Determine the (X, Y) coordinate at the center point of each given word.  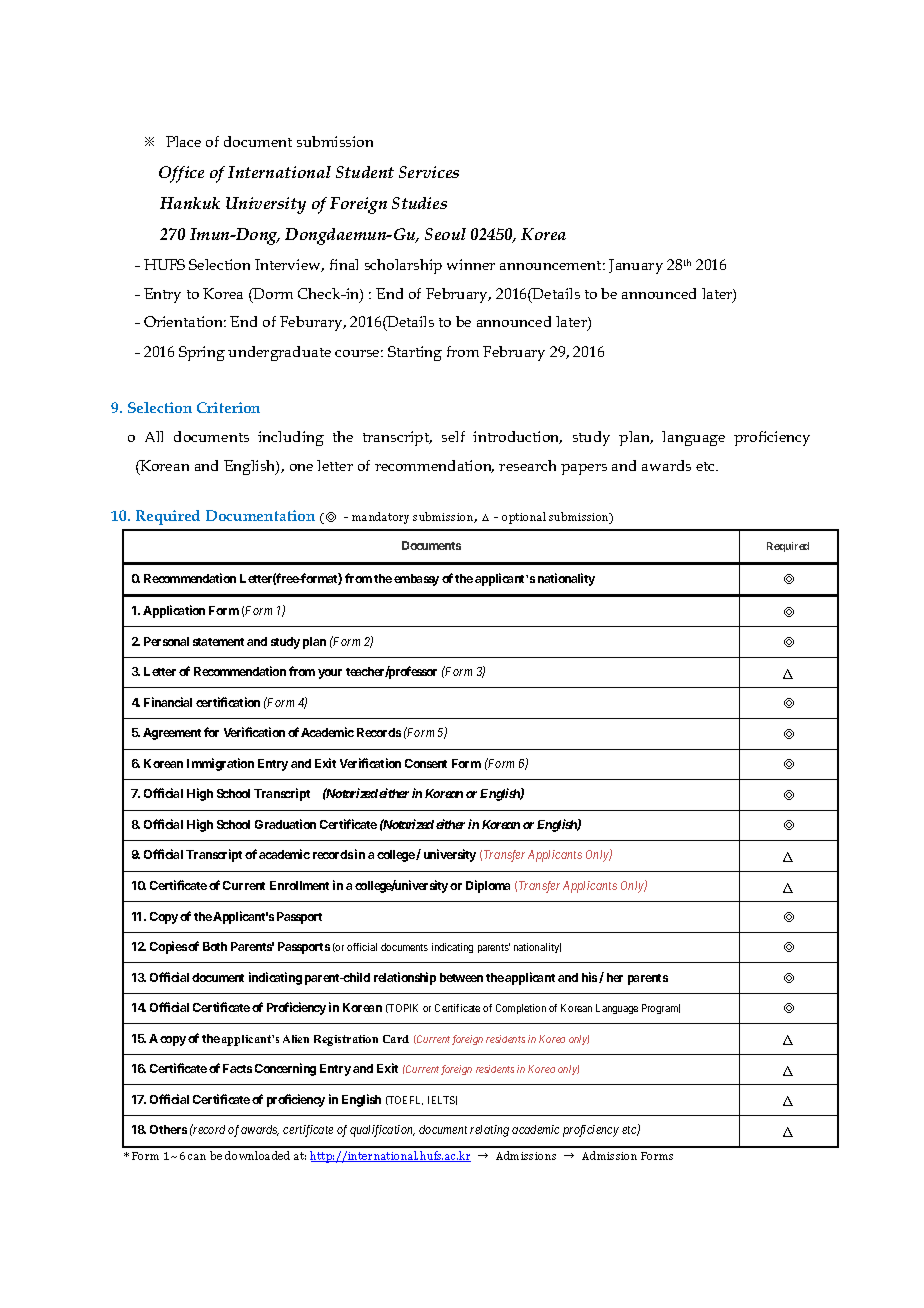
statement (218, 642)
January (636, 266)
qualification (382, 1131)
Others (168, 1129)
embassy (416, 580)
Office (181, 174)
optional (524, 518)
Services (429, 172)
